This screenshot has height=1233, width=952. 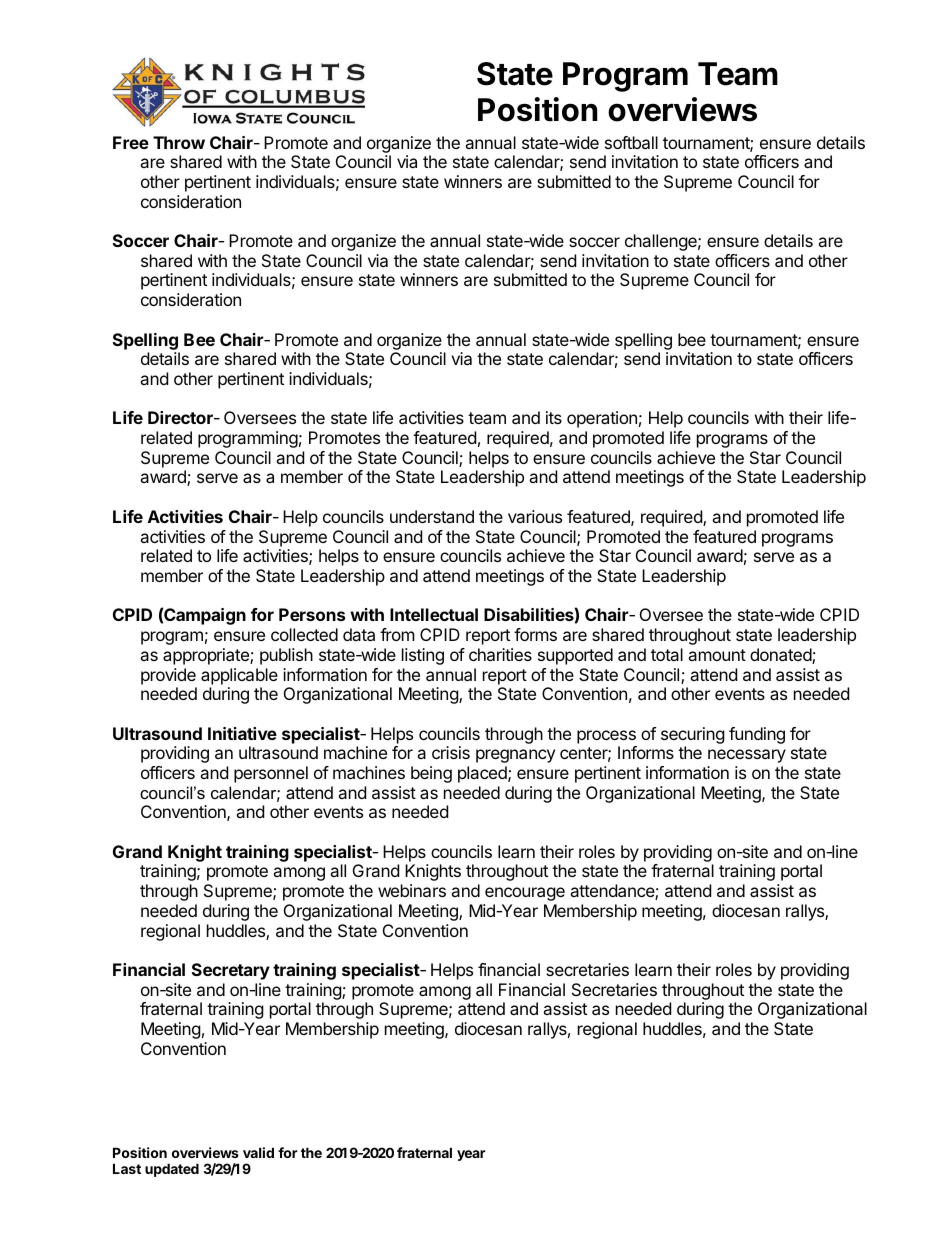 I want to click on understand, so click(x=432, y=516).
